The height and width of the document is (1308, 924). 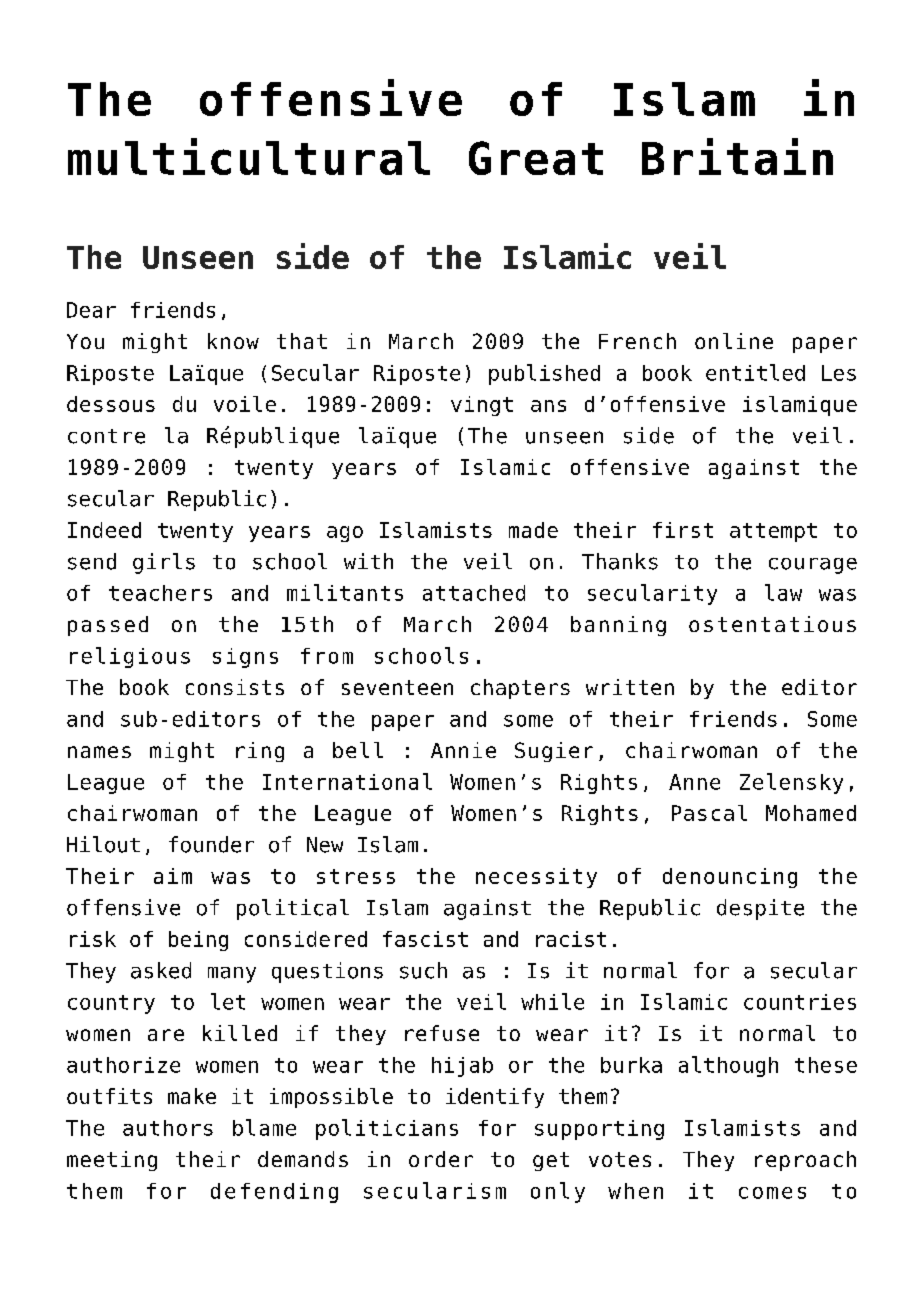 I want to click on founder, so click(x=211, y=844).
